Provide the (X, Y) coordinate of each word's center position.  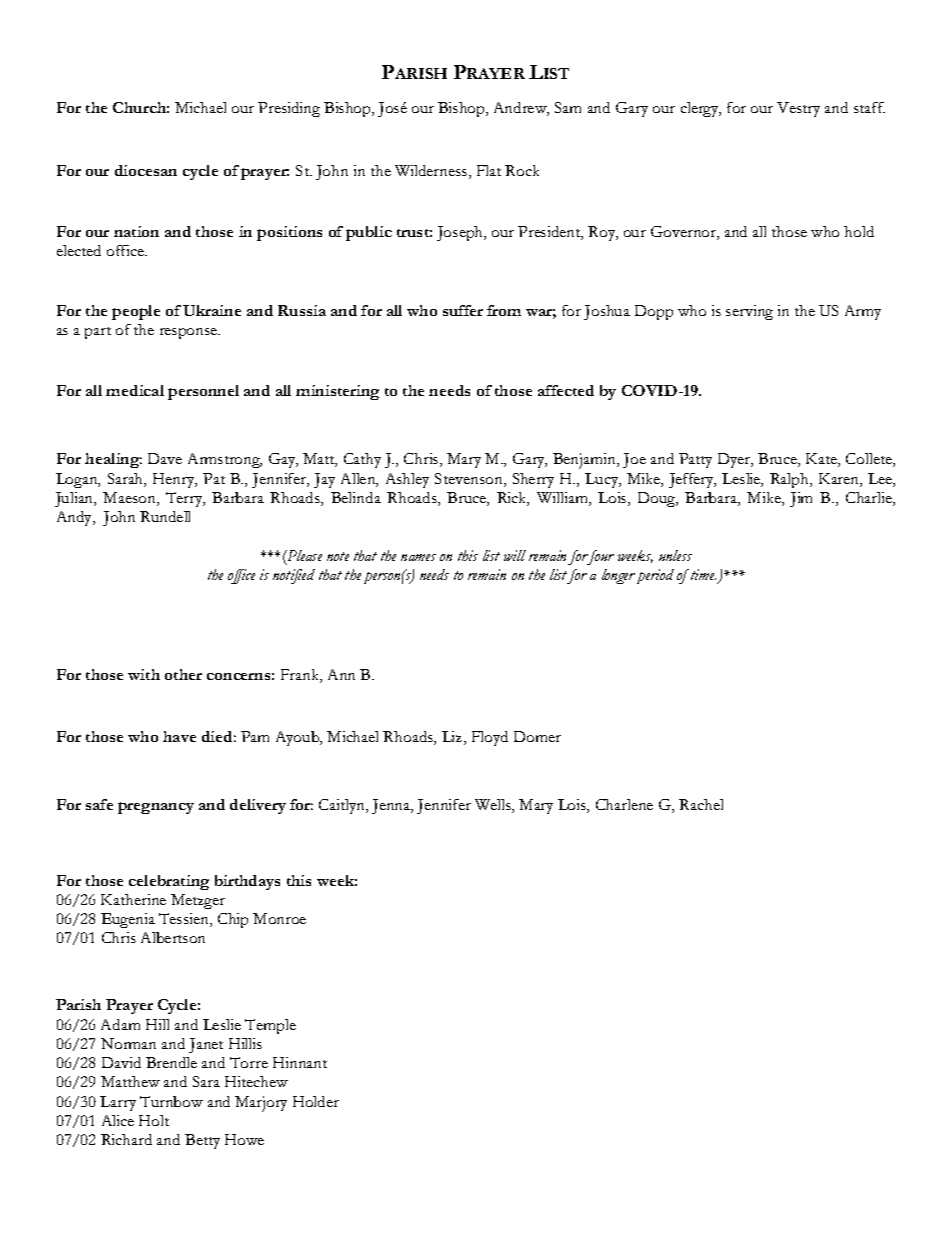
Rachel (701, 804)
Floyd (490, 738)
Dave (165, 458)
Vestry (798, 109)
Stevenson (470, 480)
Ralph (791, 480)
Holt (154, 1120)
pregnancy (156, 808)
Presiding (289, 109)
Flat (489, 170)
